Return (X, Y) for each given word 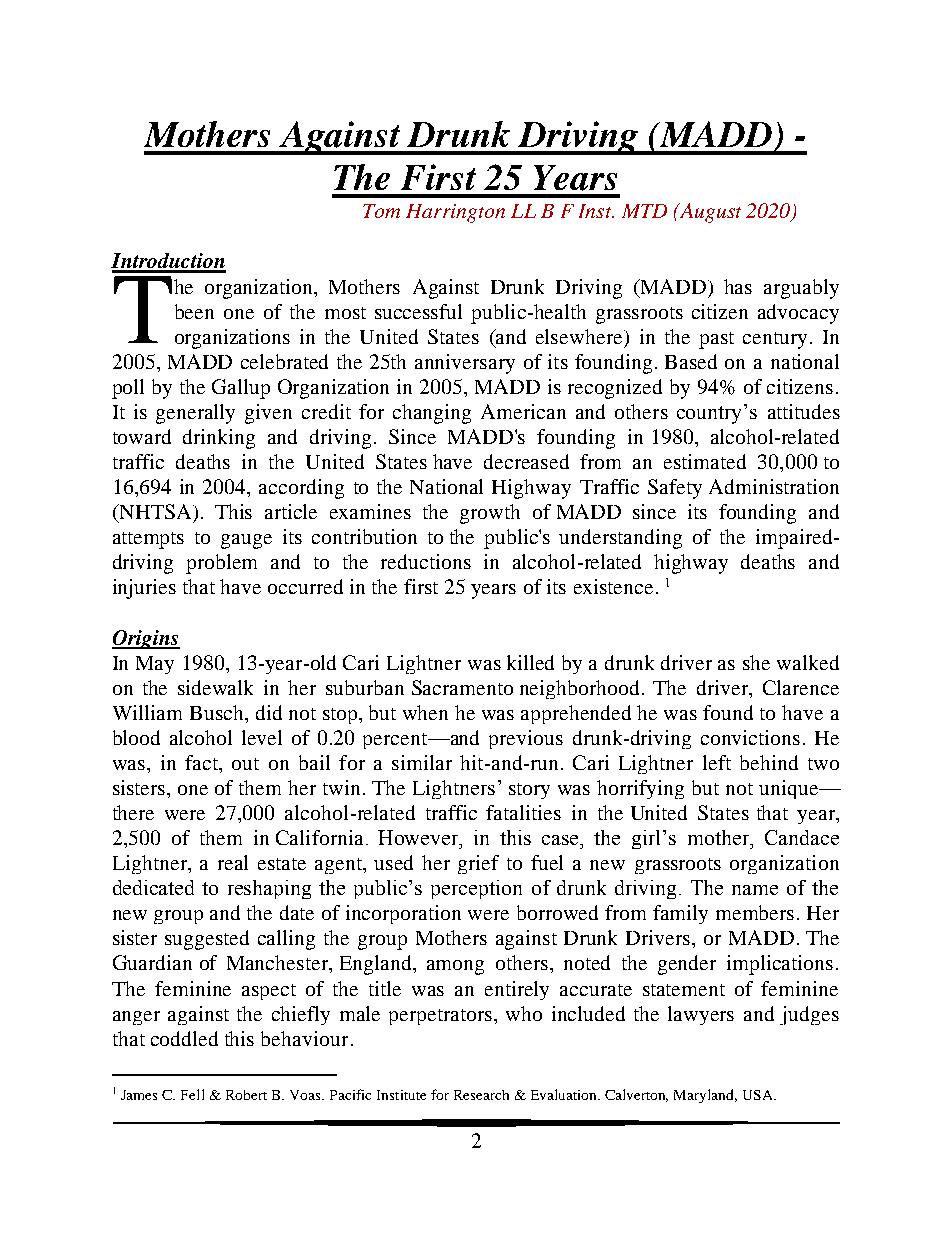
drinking (219, 439)
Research (481, 1095)
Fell (192, 1094)
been (194, 311)
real (233, 862)
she (756, 662)
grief (478, 864)
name (755, 890)
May (155, 665)
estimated (705, 461)
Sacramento (462, 687)
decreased (526, 461)
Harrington (455, 213)
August (709, 213)
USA (759, 1095)
